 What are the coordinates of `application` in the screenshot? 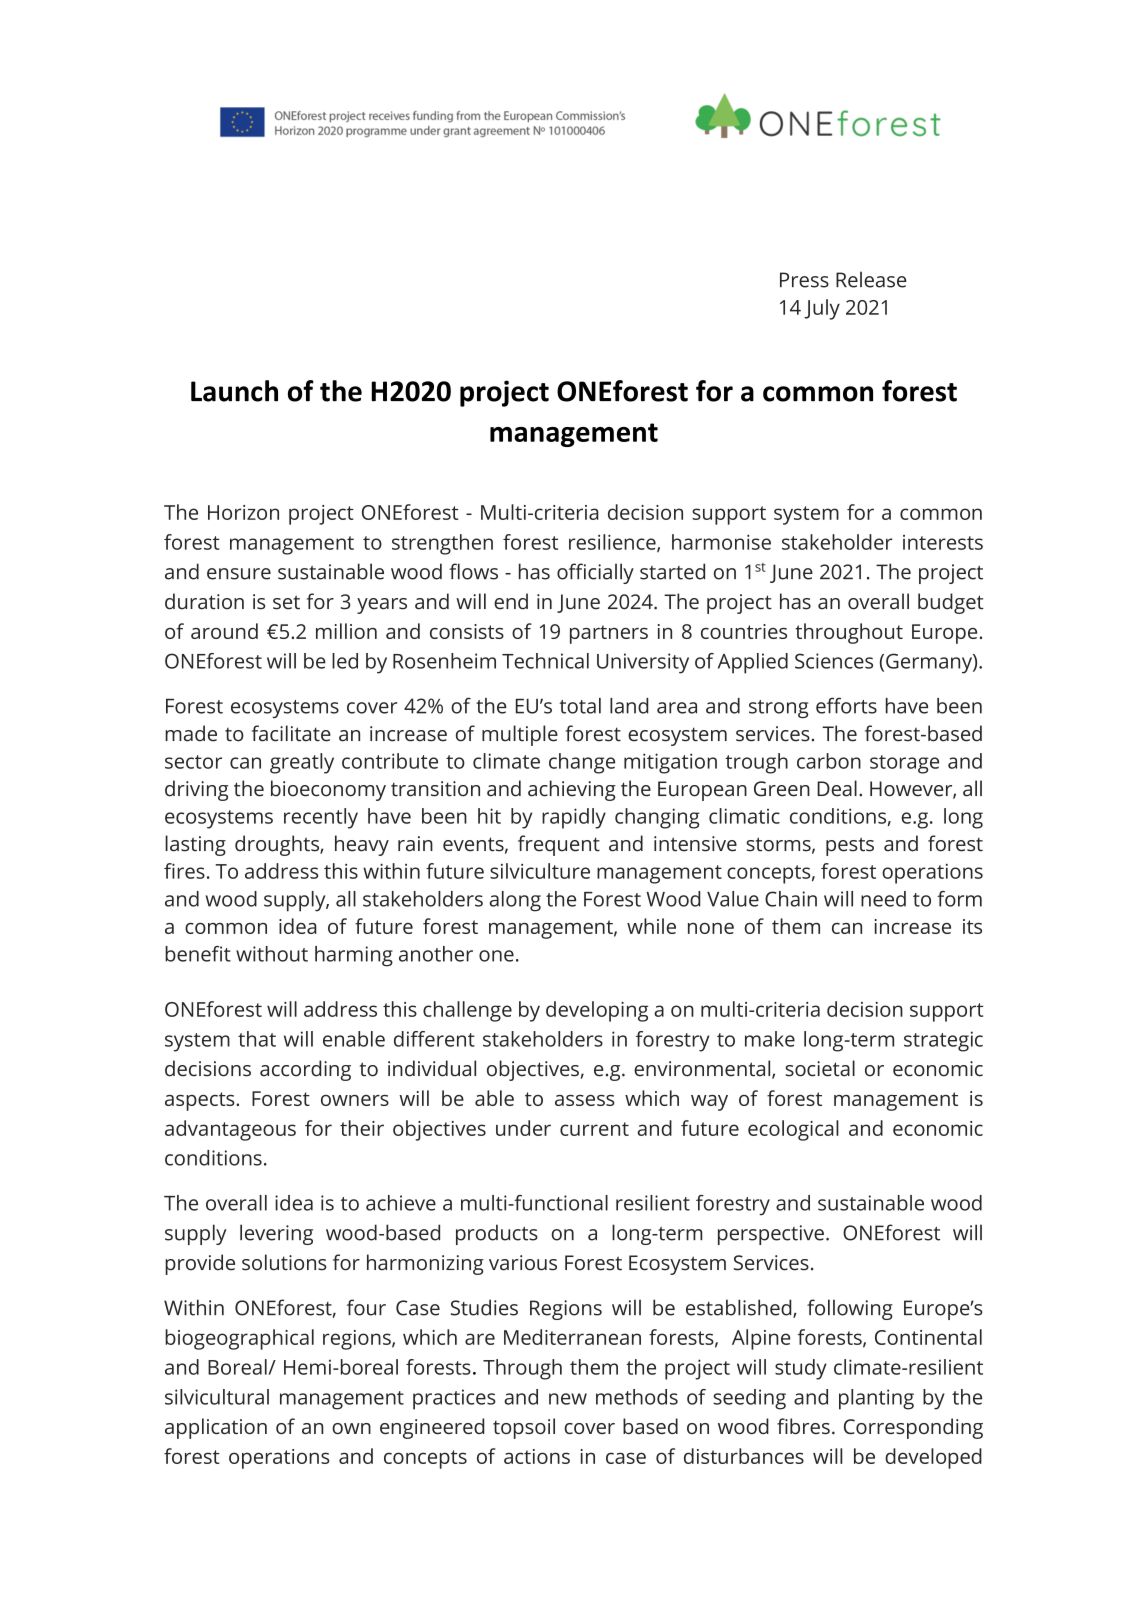 It's located at (216, 1428).
